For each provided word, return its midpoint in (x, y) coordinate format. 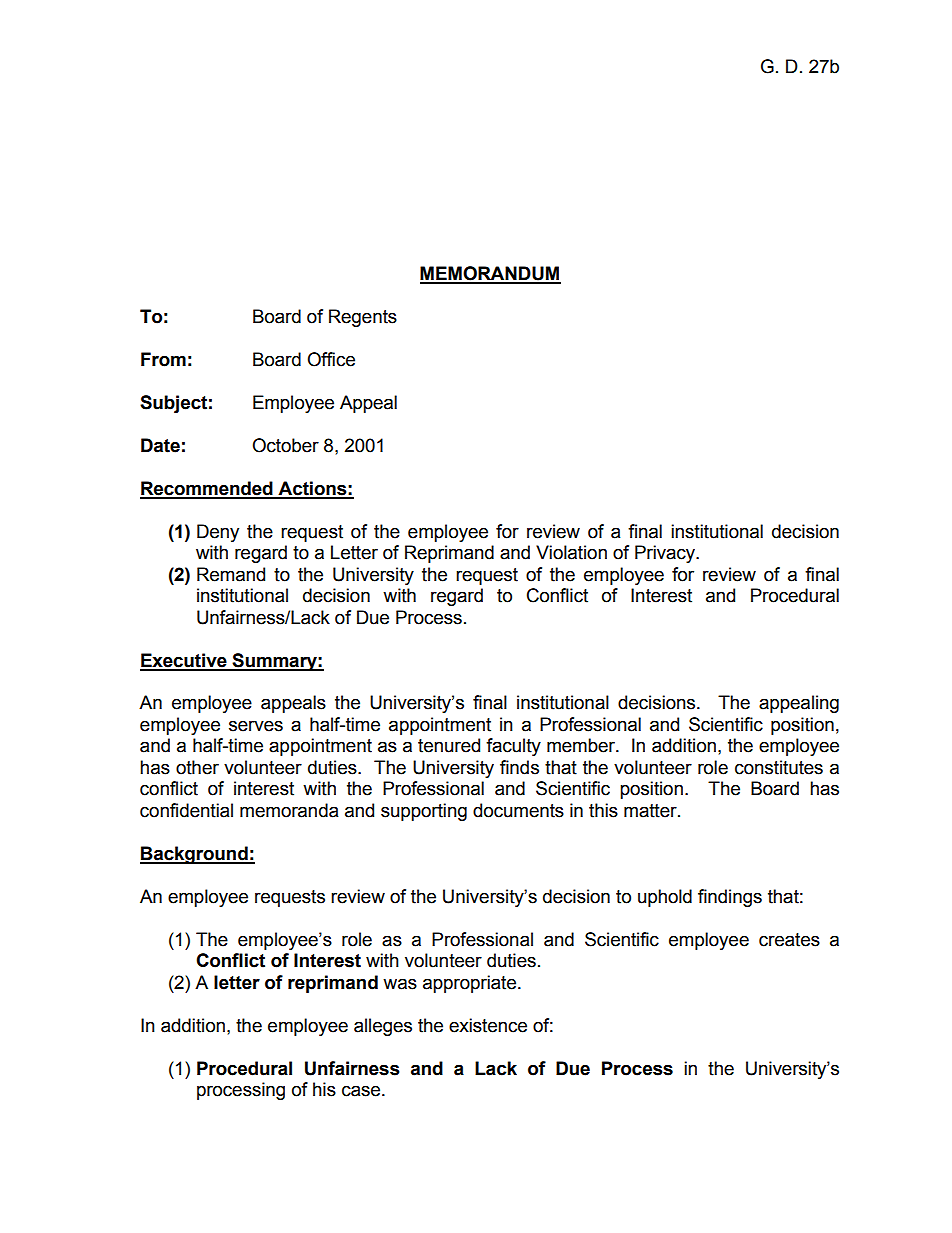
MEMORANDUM (490, 274)
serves (256, 726)
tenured (449, 745)
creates (789, 940)
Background (195, 855)
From (163, 359)
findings (730, 898)
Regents (363, 318)
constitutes (779, 767)
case (361, 1091)
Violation (571, 552)
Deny (218, 533)
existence (488, 1025)
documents (518, 810)
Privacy (666, 554)
